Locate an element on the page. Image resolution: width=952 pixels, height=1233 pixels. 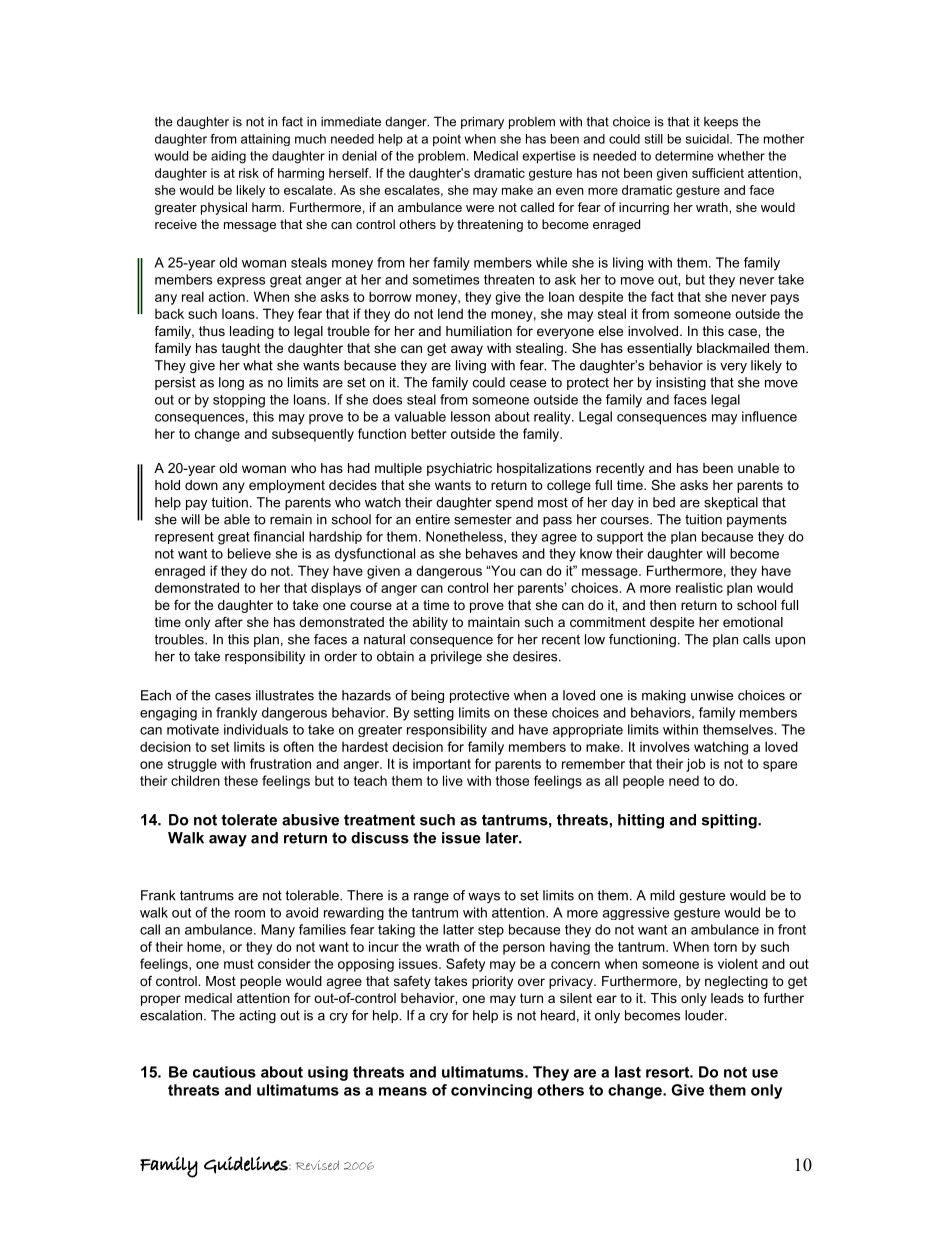
tolerate is located at coordinates (249, 820).
